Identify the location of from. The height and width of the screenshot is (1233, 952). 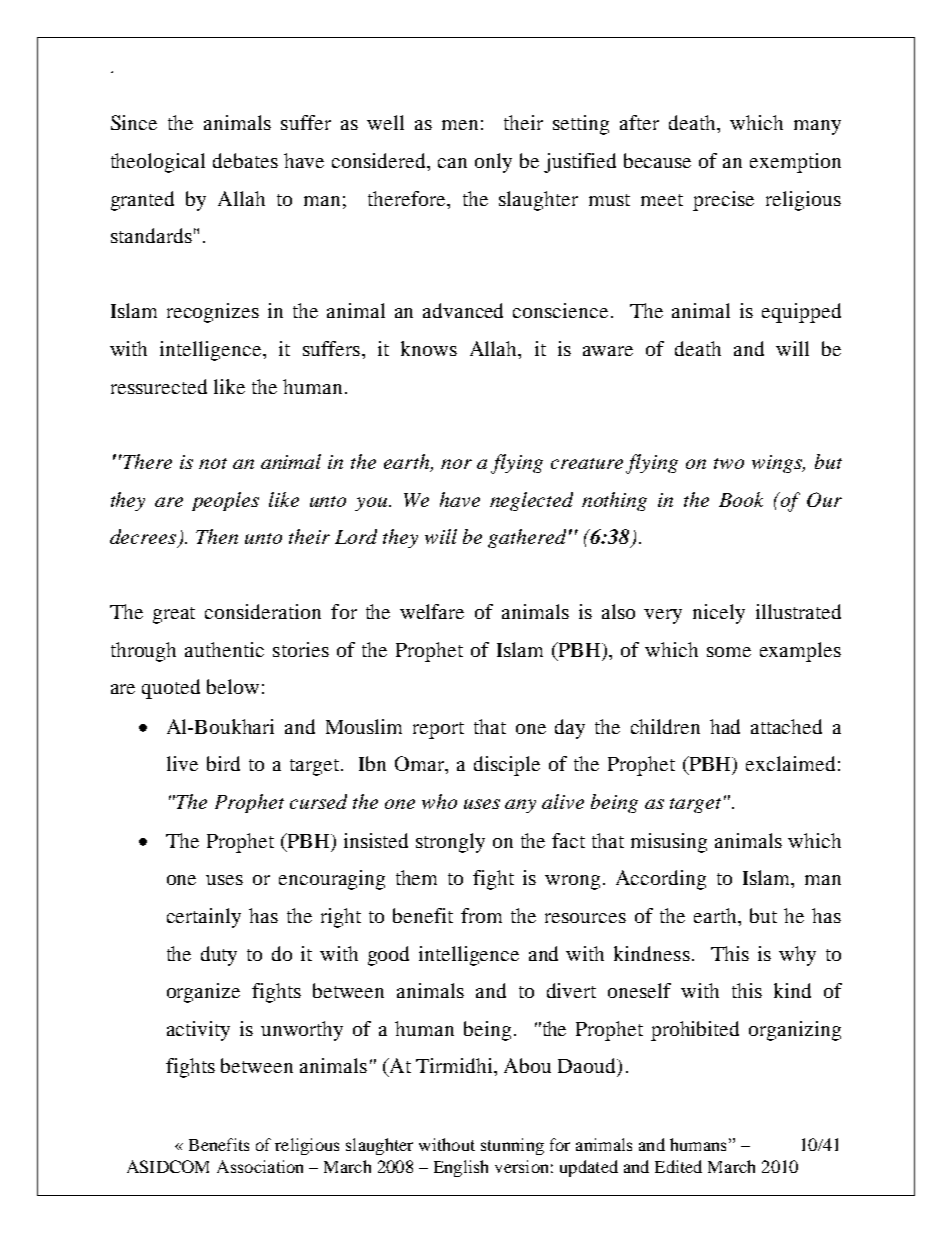
(481, 915).
